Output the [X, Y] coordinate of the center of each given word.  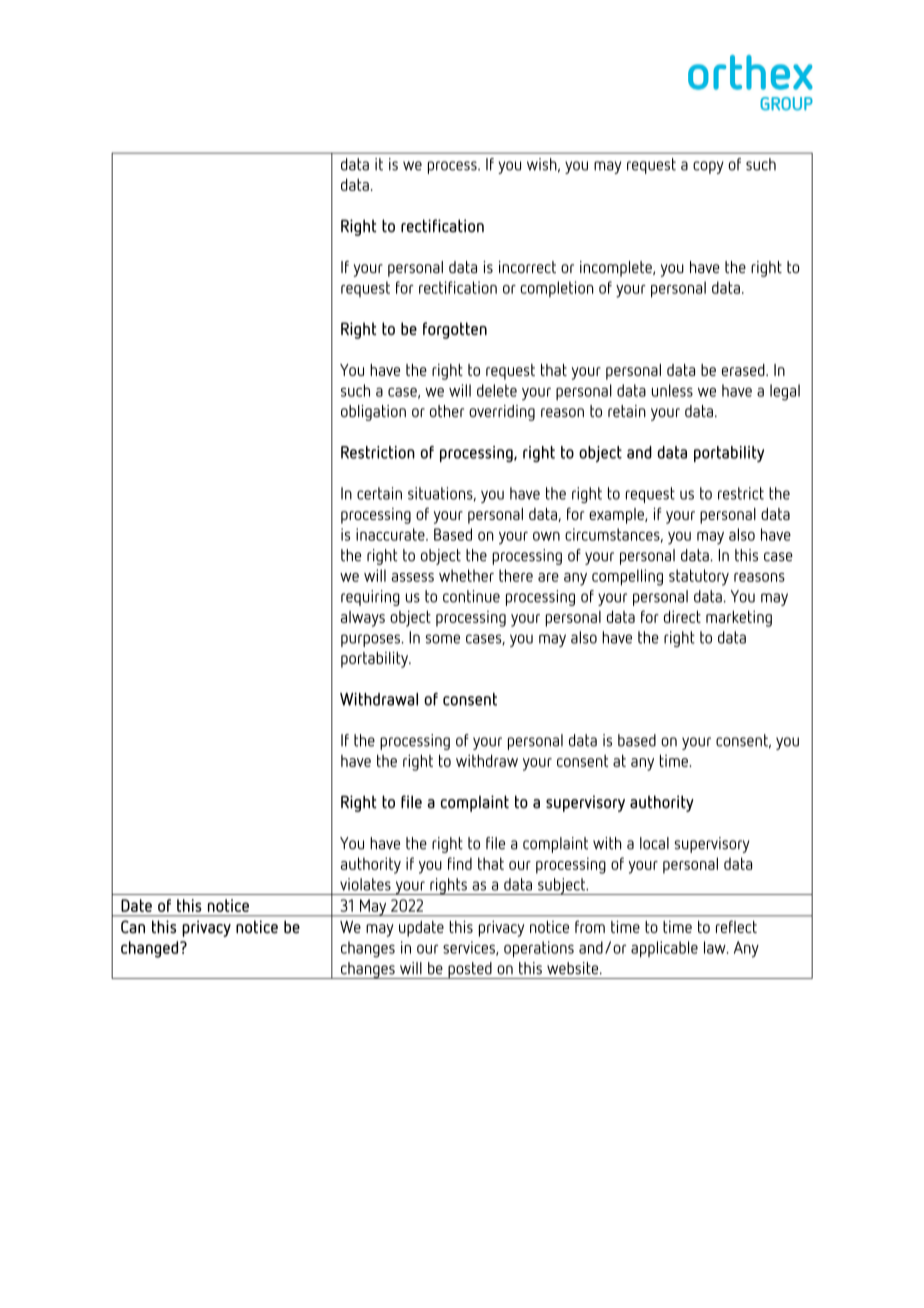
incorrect [527, 267]
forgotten [455, 330]
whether [466, 575]
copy [708, 167]
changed [149, 949]
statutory [699, 577]
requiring [370, 598]
